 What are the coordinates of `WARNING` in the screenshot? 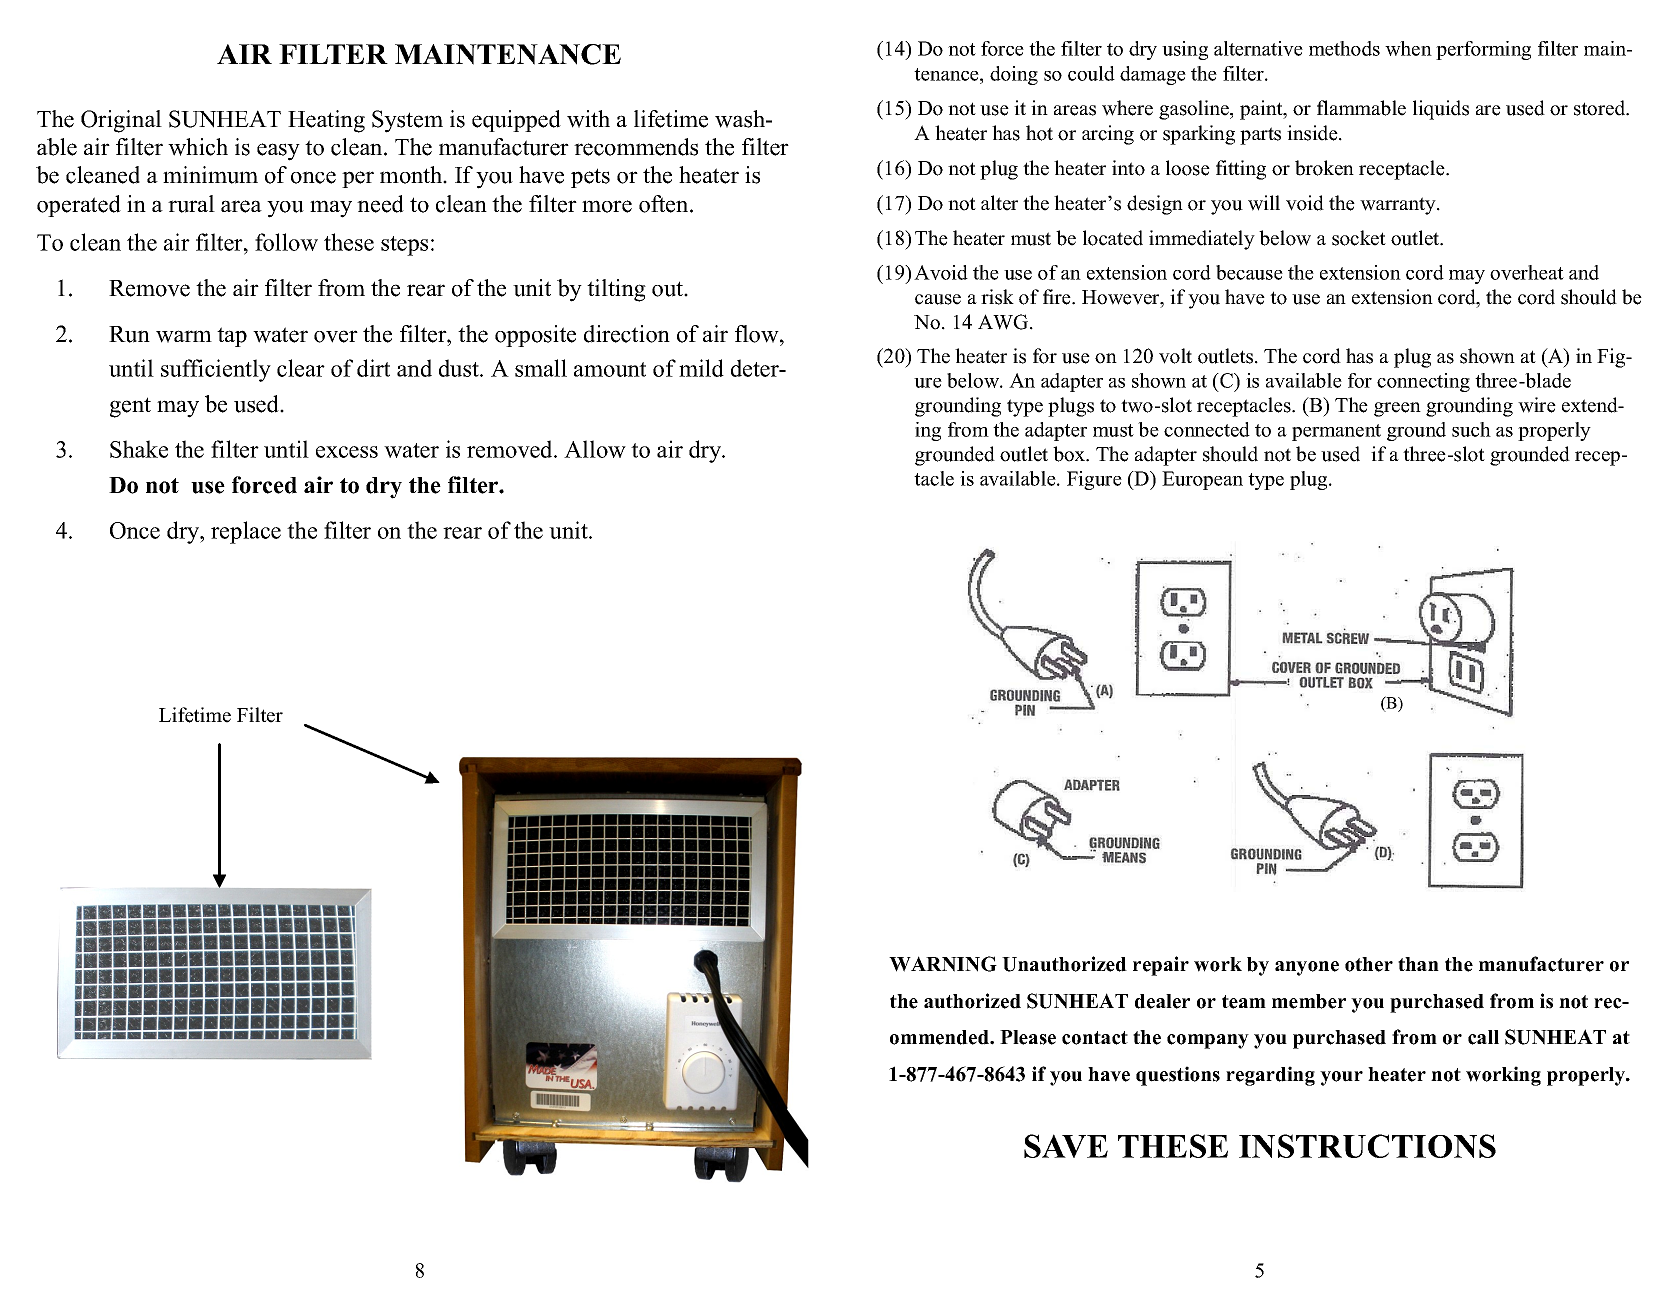 It's located at (943, 964).
